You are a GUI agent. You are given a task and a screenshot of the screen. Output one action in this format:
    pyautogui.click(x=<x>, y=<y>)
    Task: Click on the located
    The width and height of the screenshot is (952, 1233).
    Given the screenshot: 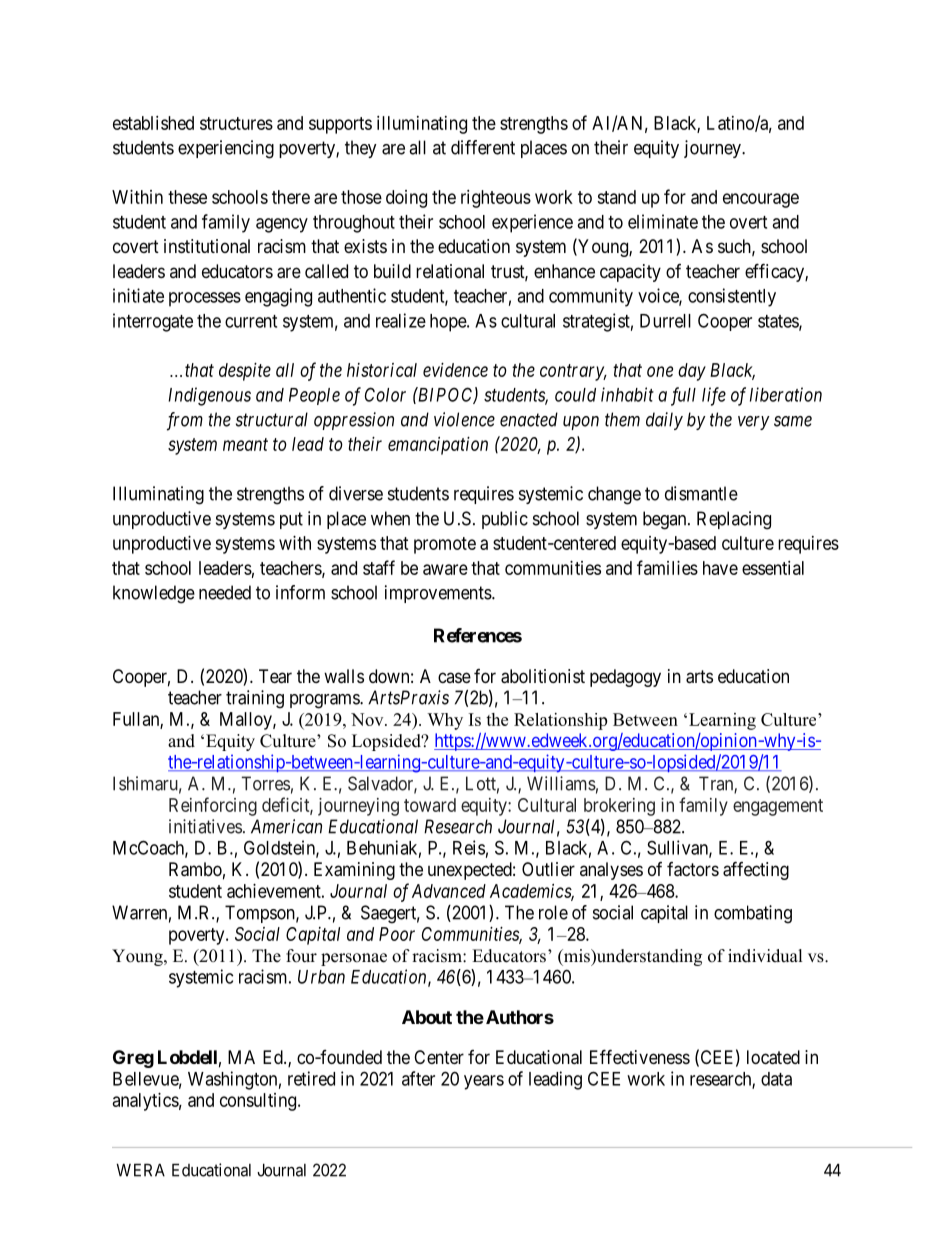 What is the action you would take?
    pyautogui.click(x=773, y=1057)
